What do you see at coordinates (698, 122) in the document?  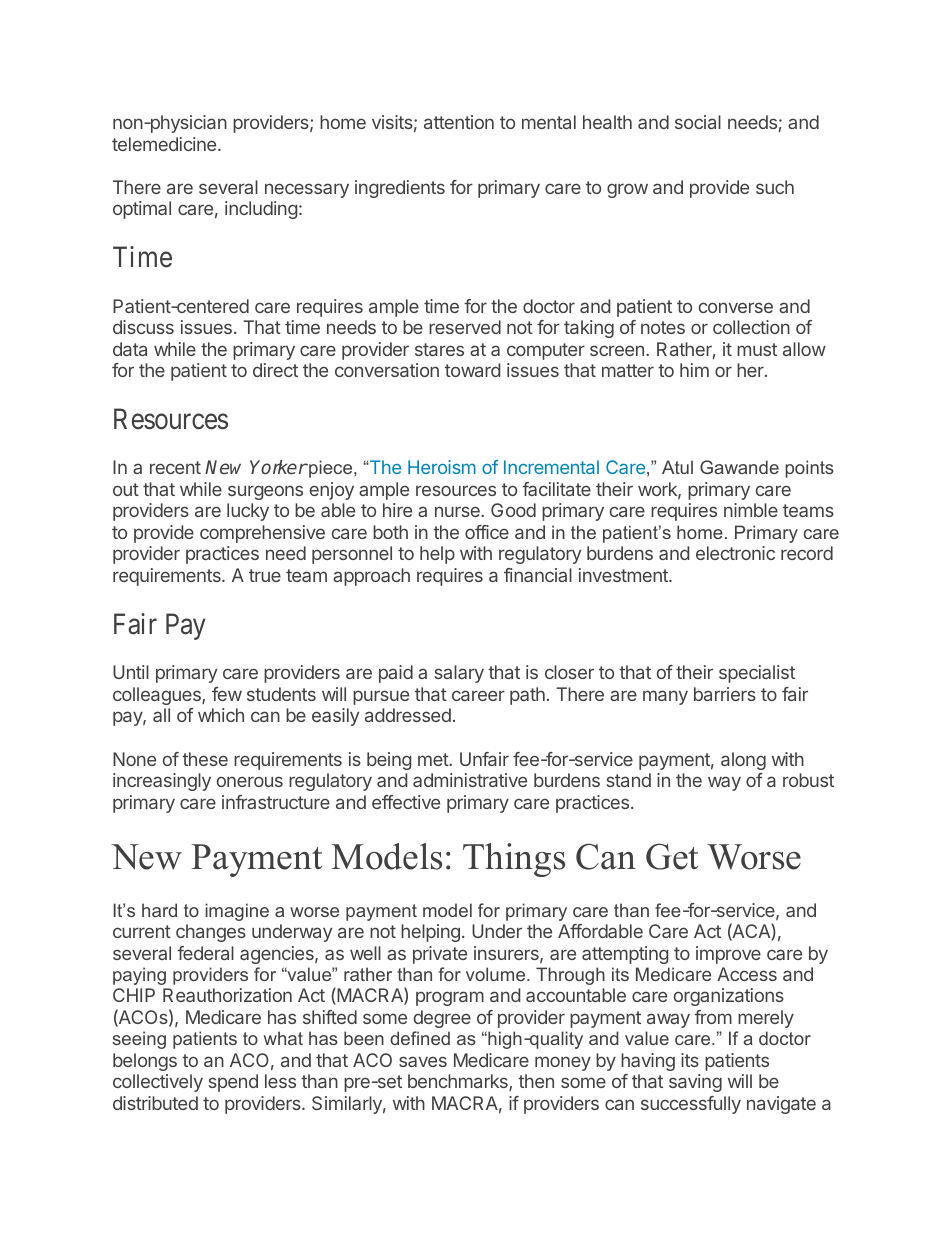 I see `social` at bounding box center [698, 122].
